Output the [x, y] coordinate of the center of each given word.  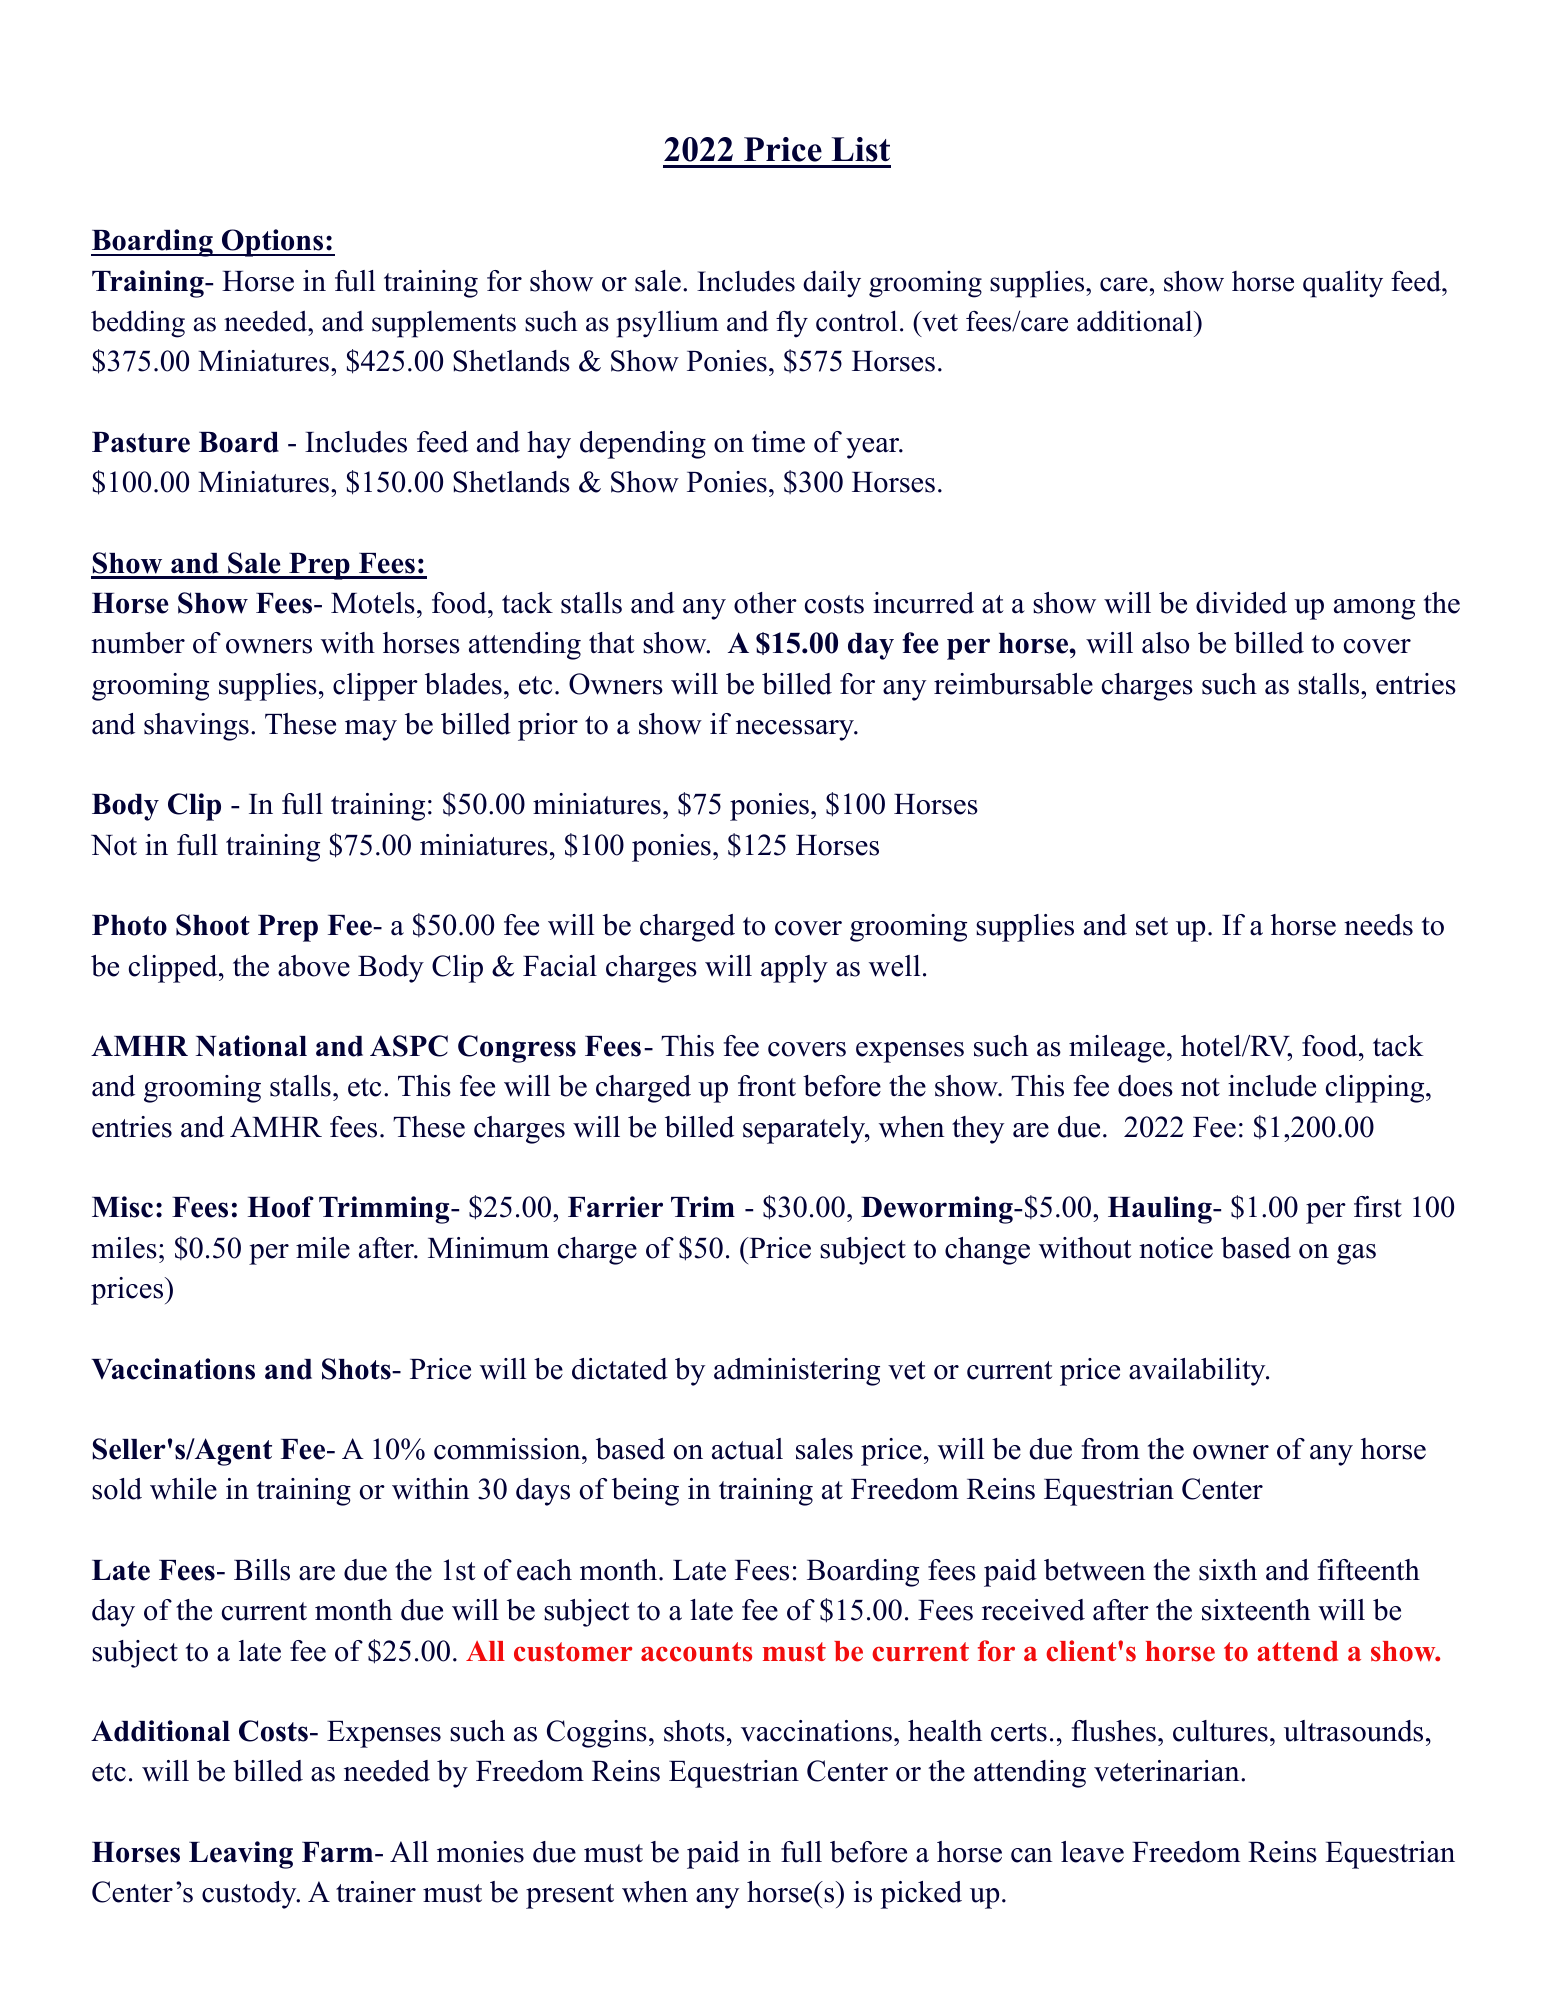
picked [921, 1895]
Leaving [241, 1855]
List [860, 149]
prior [548, 727]
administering [797, 1372]
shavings [196, 727]
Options [272, 243]
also [1165, 643]
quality [1343, 284]
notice [1176, 1248]
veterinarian [1166, 1771]
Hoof [281, 1207]
